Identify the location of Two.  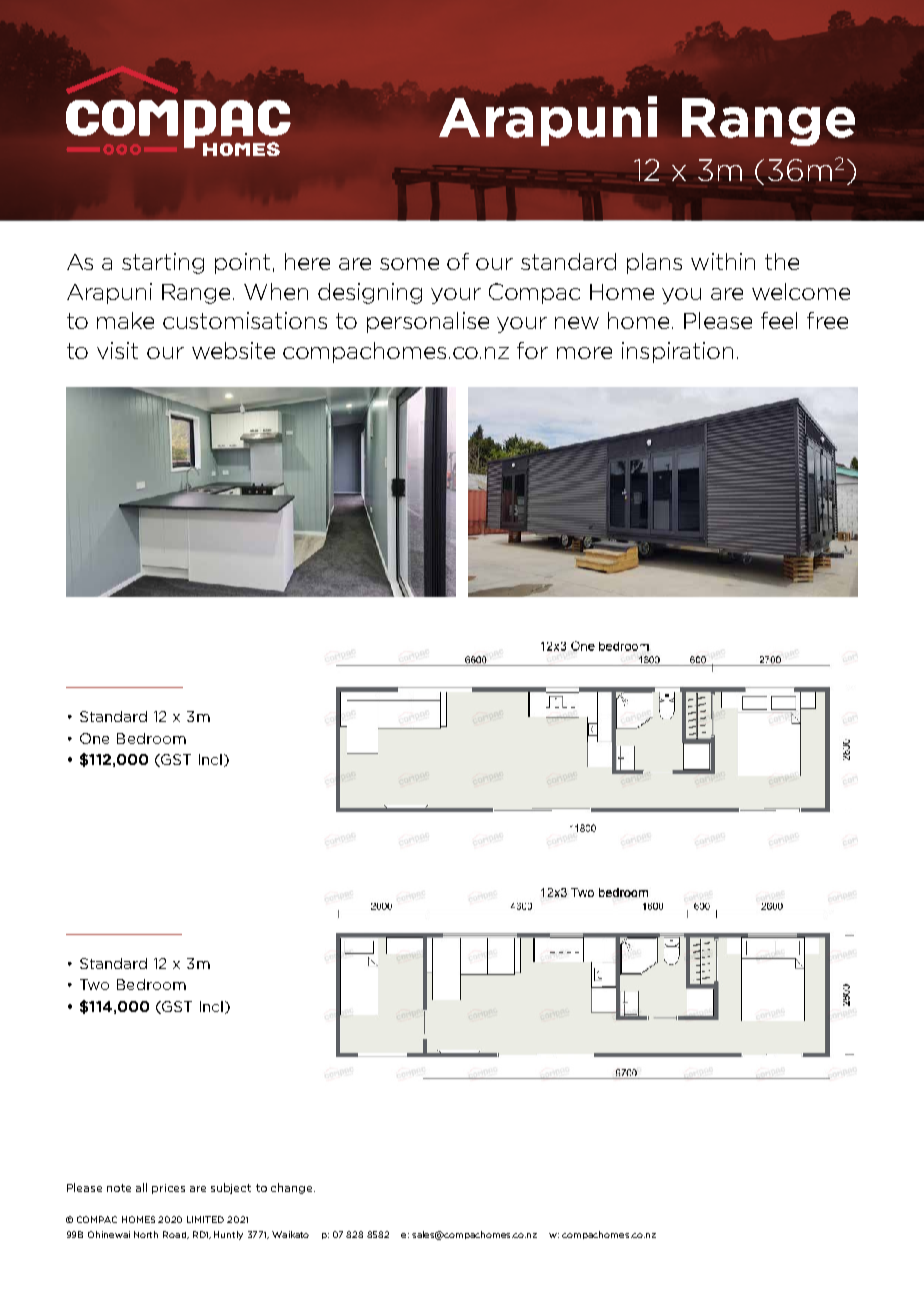
(94, 984).
